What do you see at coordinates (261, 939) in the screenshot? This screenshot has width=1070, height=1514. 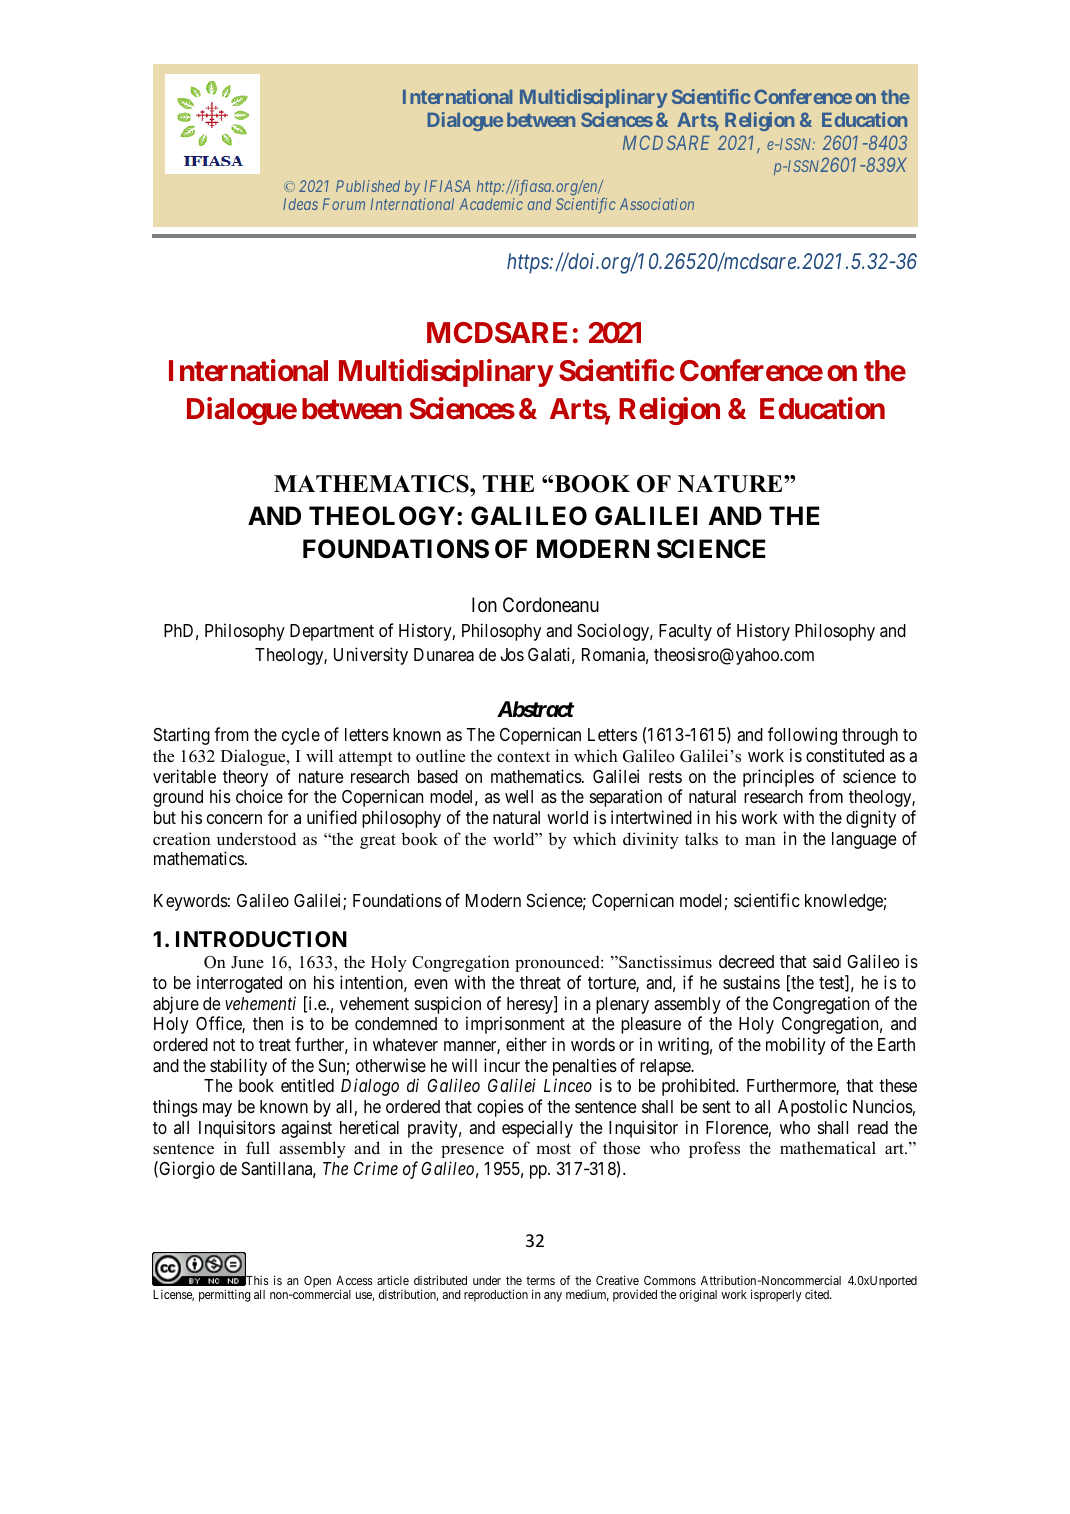 I see `INTRODUCTION` at bounding box center [261, 939].
